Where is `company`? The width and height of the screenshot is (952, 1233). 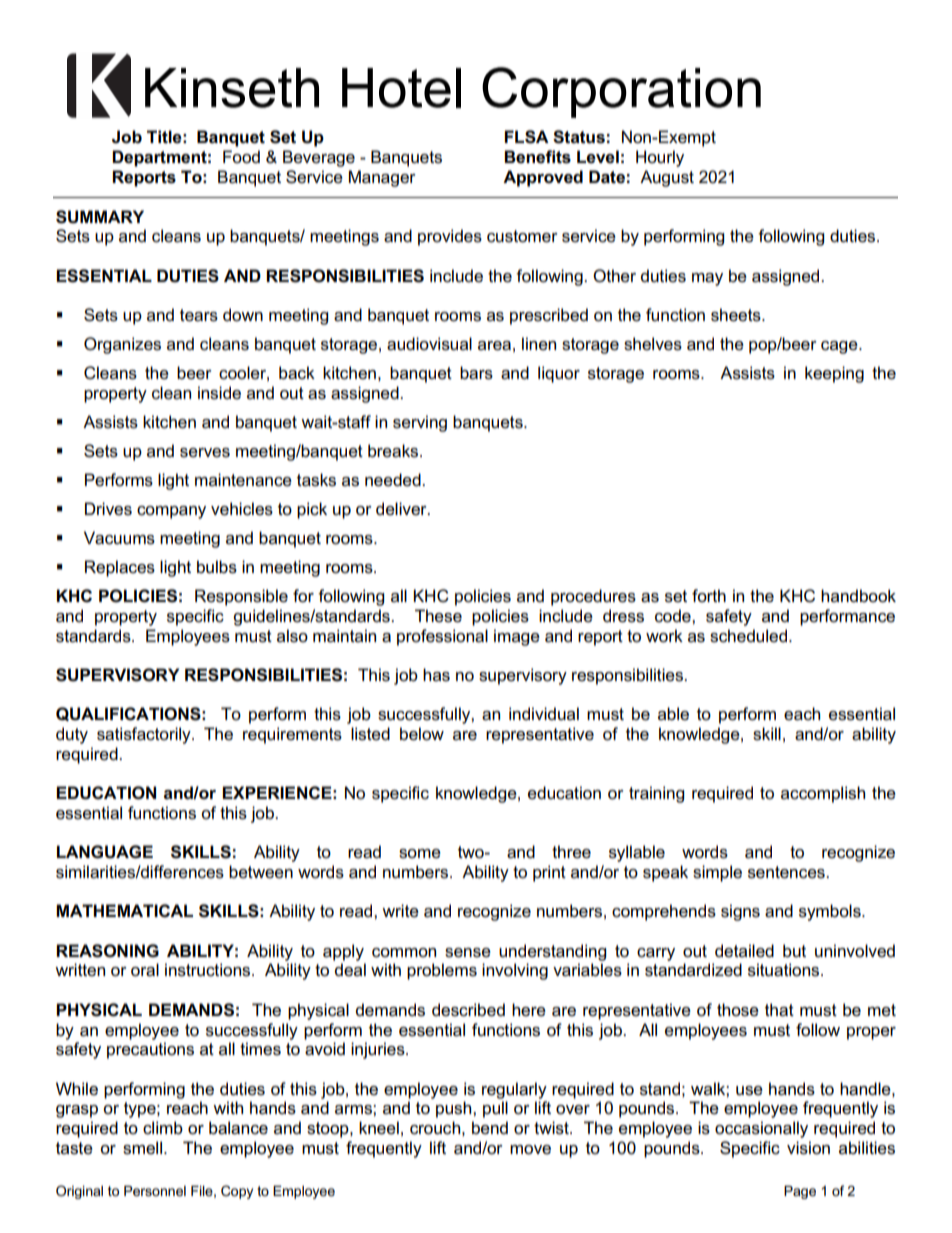
company is located at coordinates (171, 512).
